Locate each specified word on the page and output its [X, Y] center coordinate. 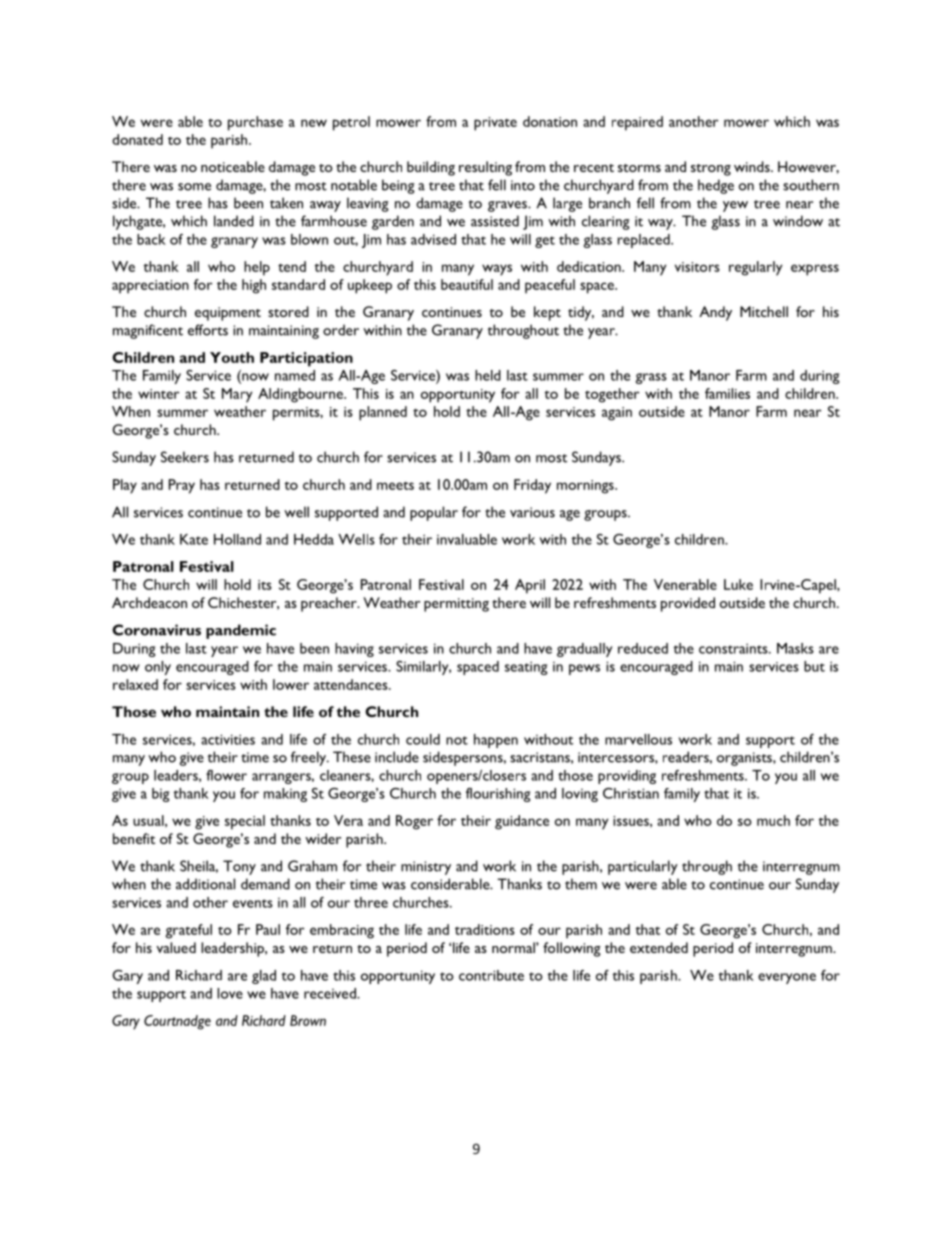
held [488, 375]
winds [753, 166]
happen [496, 741]
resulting [485, 168]
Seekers [185, 457]
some [194, 187]
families [727, 393]
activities [228, 739]
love [230, 993]
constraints [734, 648]
